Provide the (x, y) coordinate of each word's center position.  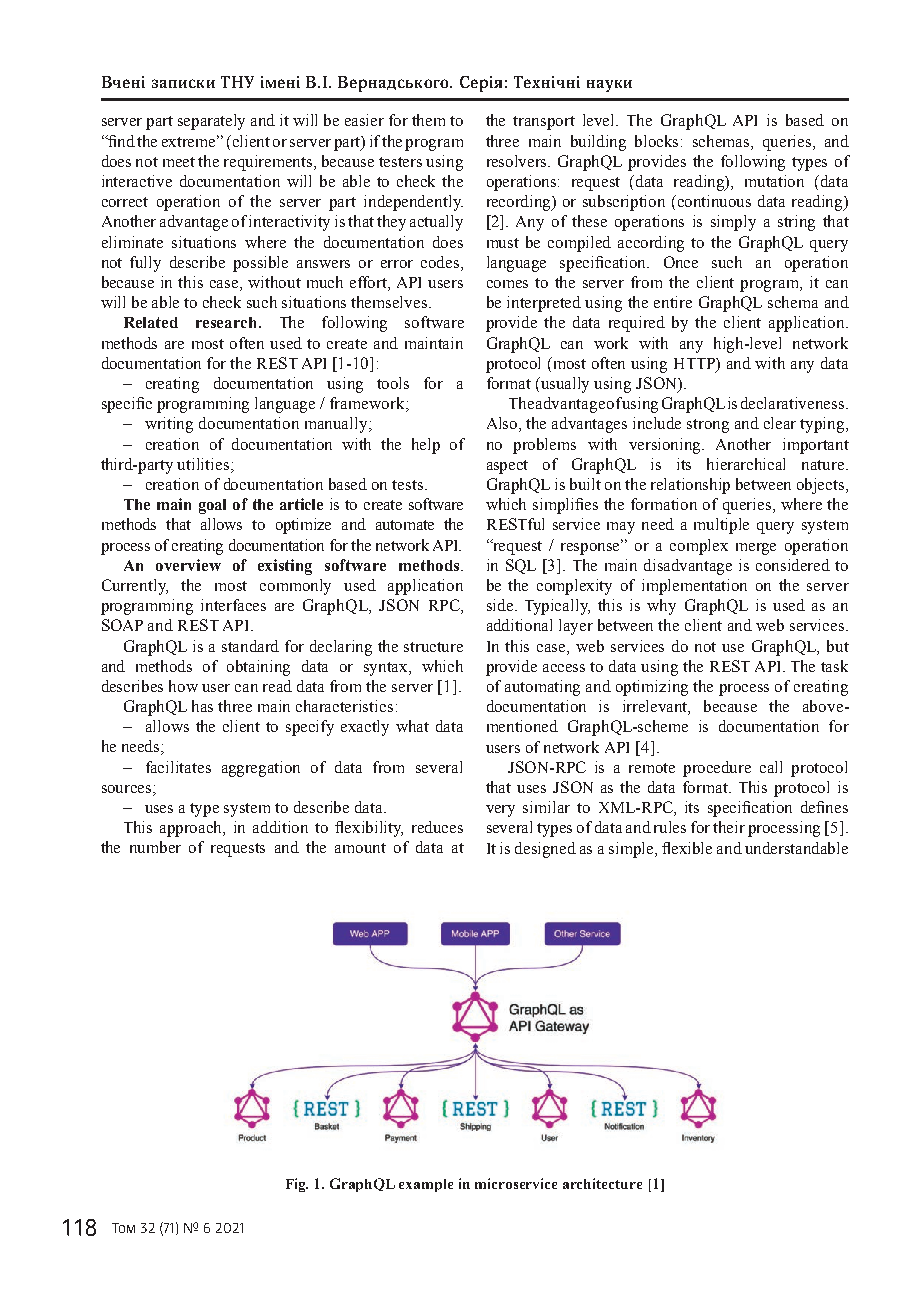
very (500, 811)
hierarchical (746, 464)
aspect (507, 467)
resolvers (518, 161)
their (729, 827)
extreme (190, 141)
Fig (297, 1185)
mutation (774, 181)
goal (212, 506)
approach (192, 829)
